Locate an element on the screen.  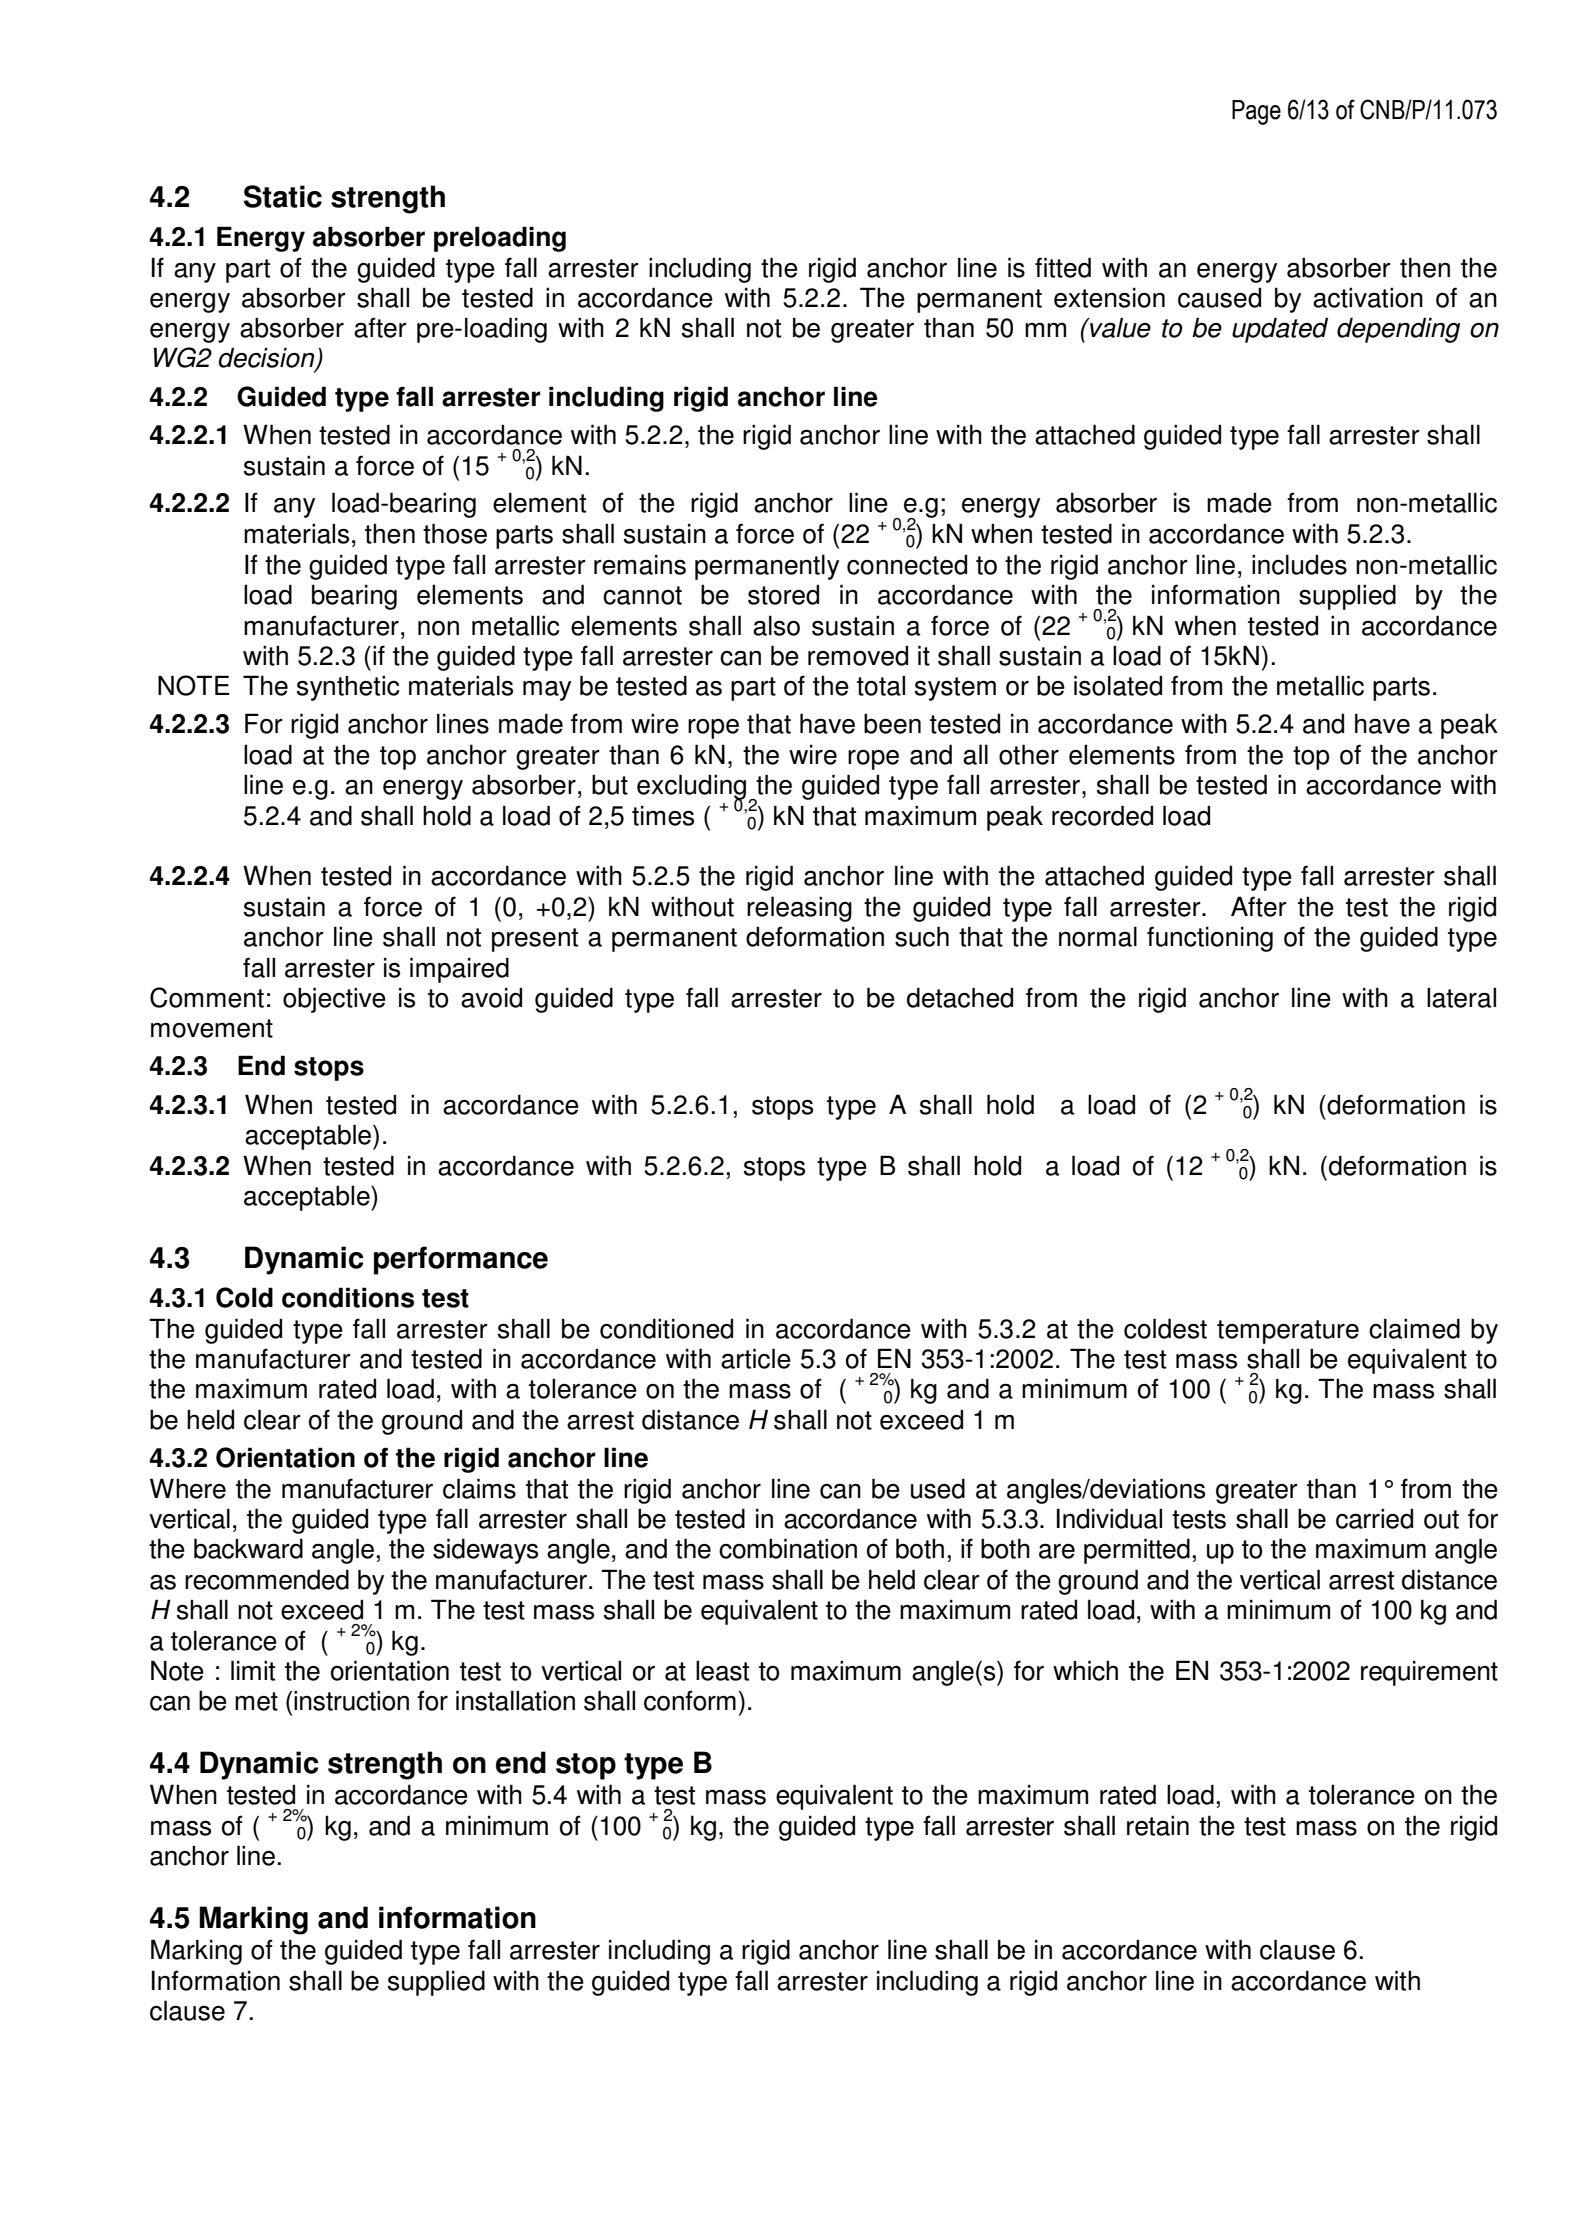
functioning is located at coordinates (1210, 939).
